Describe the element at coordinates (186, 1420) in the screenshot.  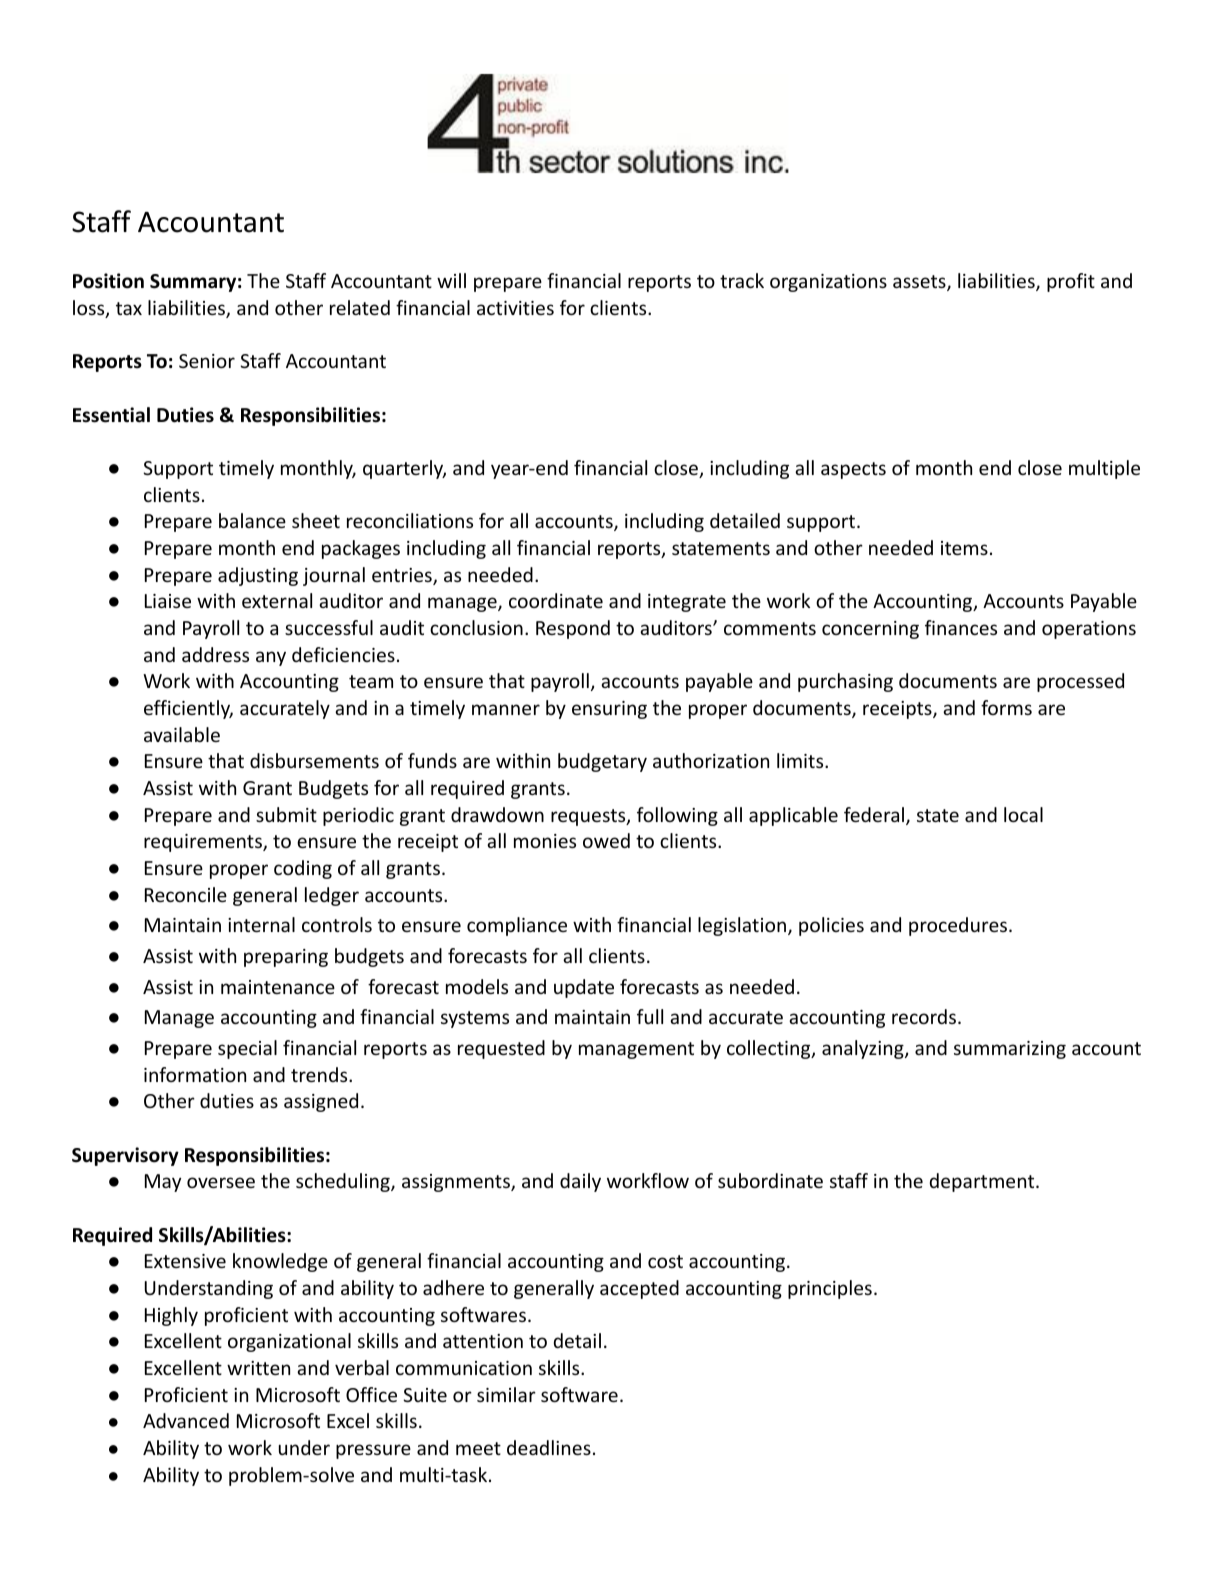
I see `Advanced` at that location.
